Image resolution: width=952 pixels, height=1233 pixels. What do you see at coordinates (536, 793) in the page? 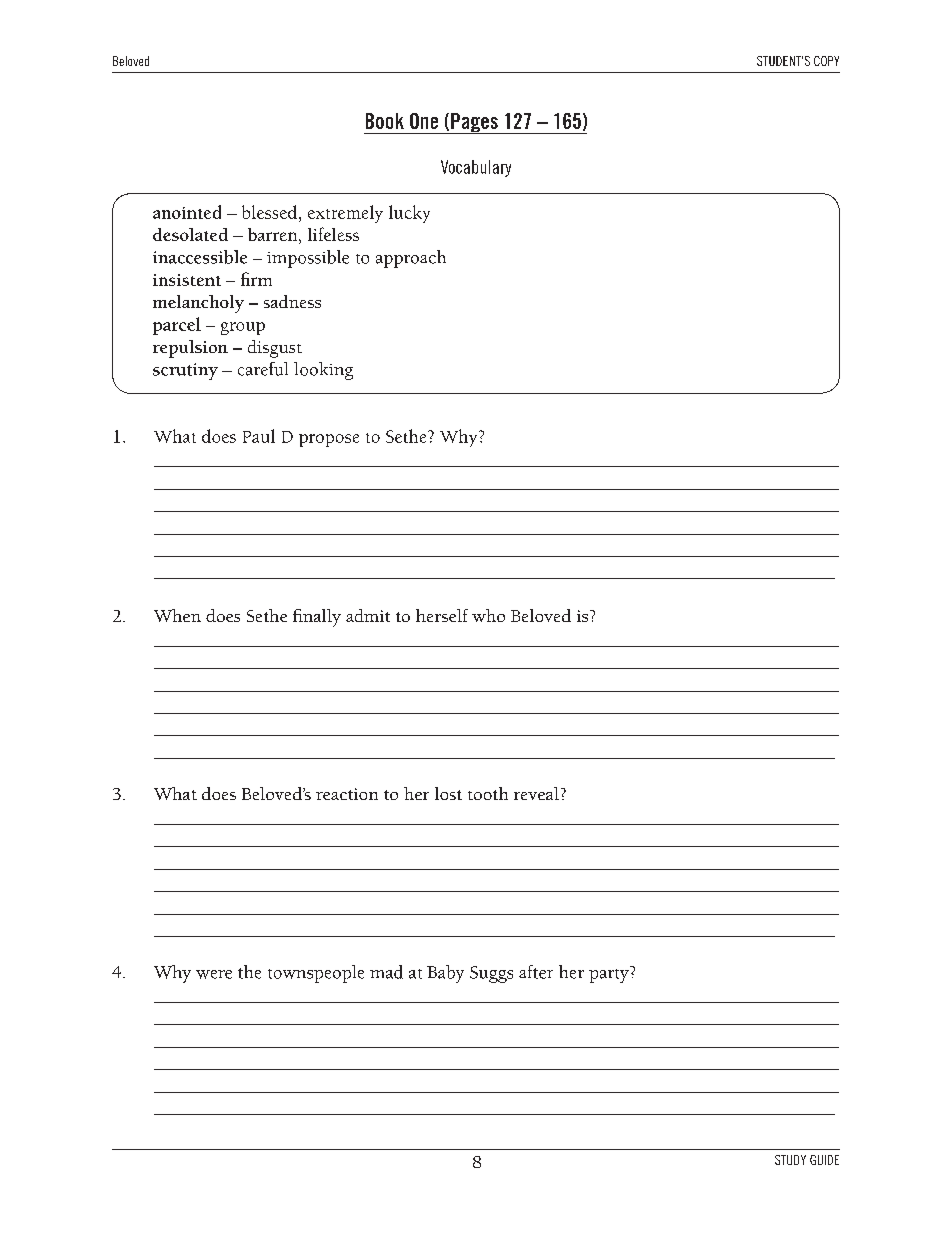
I see `reveal` at bounding box center [536, 793].
